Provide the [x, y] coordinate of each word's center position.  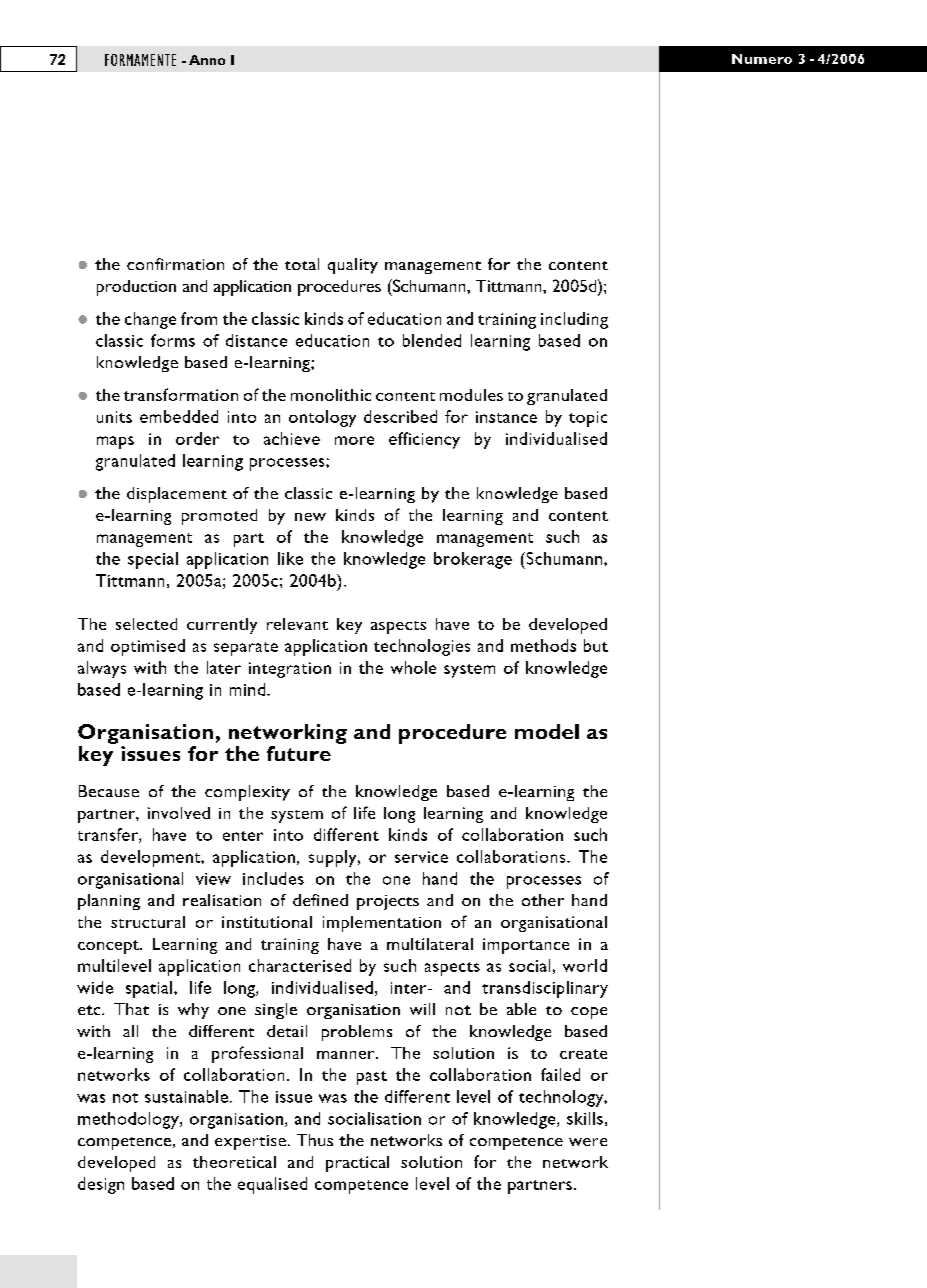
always [102, 669]
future [299, 753]
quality [353, 266]
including [574, 320]
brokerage [473, 560]
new [310, 517]
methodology [129, 1120]
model [547, 731]
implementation [382, 924]
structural [148, 922]
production [136, 288]
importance [526, 946]
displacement [177, 495]
